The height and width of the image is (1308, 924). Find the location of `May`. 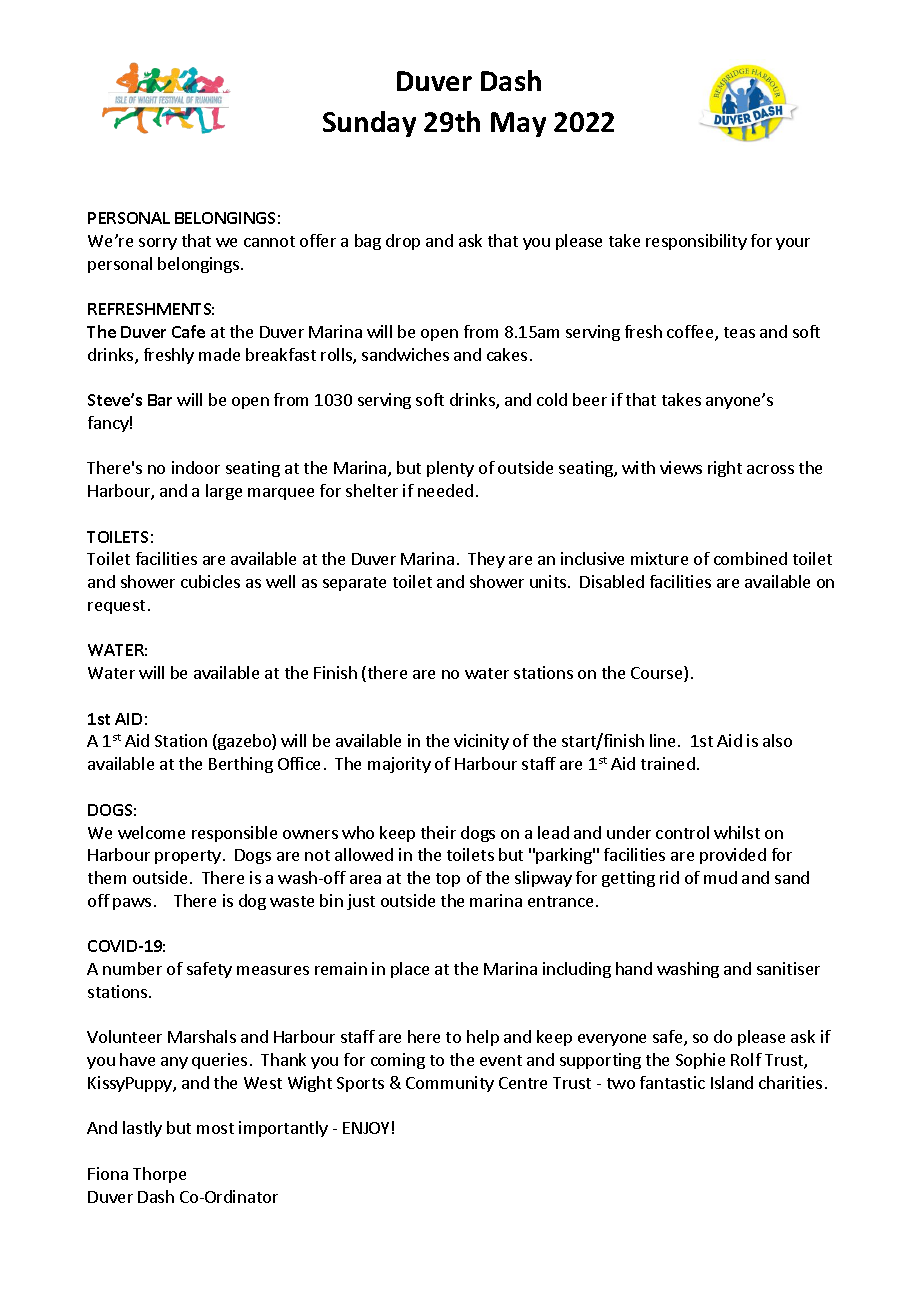

May is located at coordinates (518, 124).
